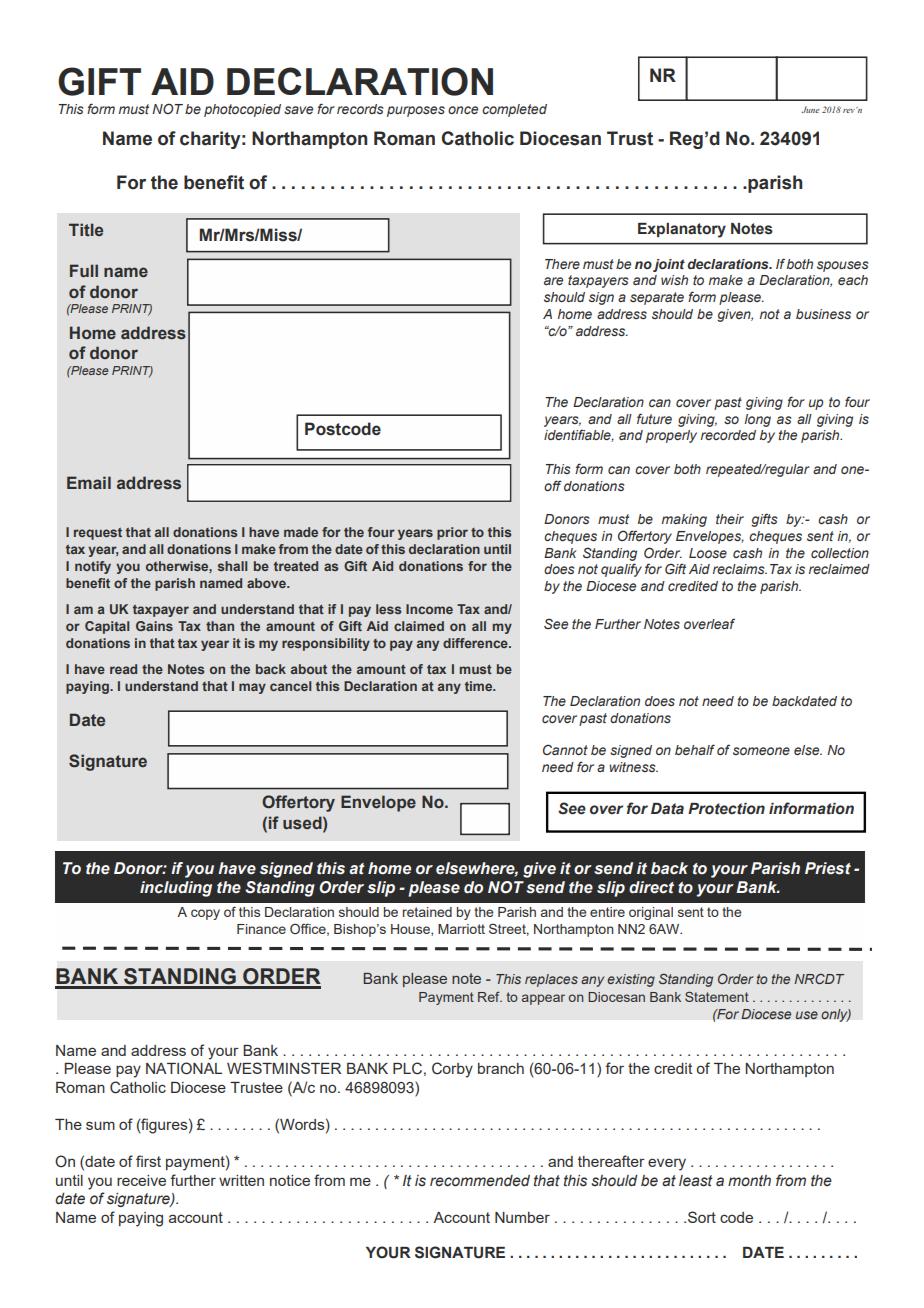  Describe the element at coordinates (427, 912) in the page. I see `retained` at that location.
